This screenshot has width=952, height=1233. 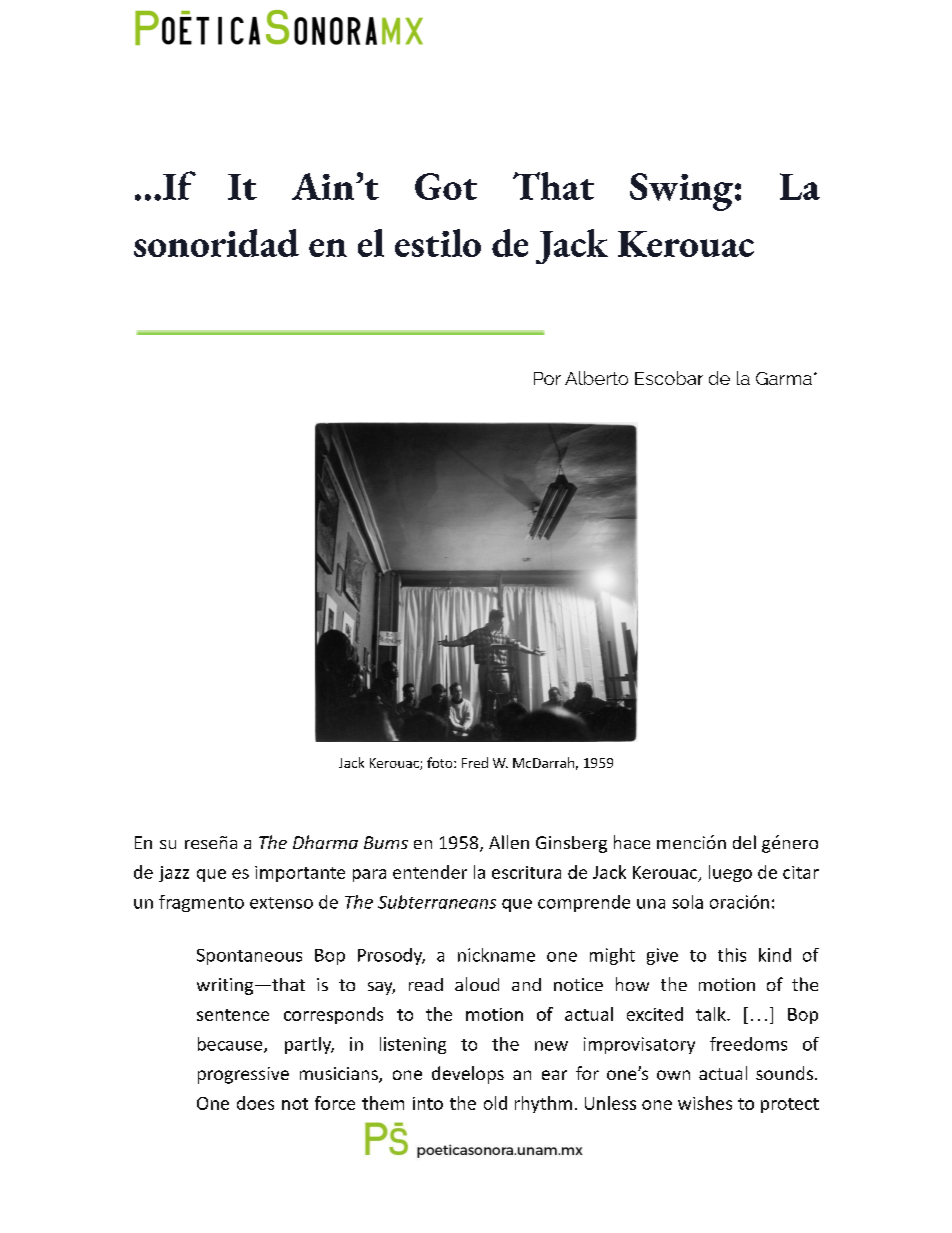 I want to click on Escobar, so click(x=669, y=378).
